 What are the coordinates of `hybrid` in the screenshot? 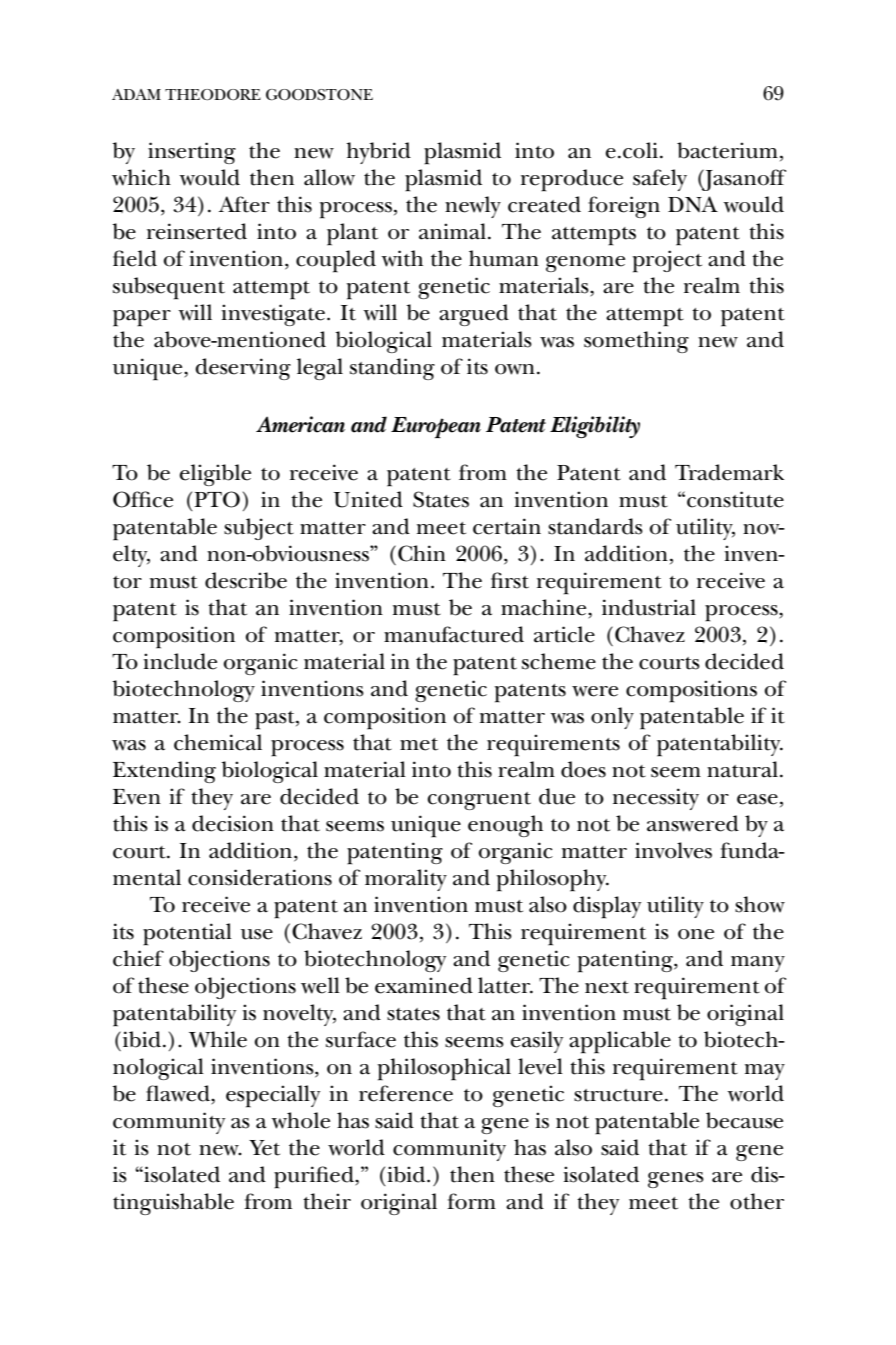 It's located at (378, 153).
